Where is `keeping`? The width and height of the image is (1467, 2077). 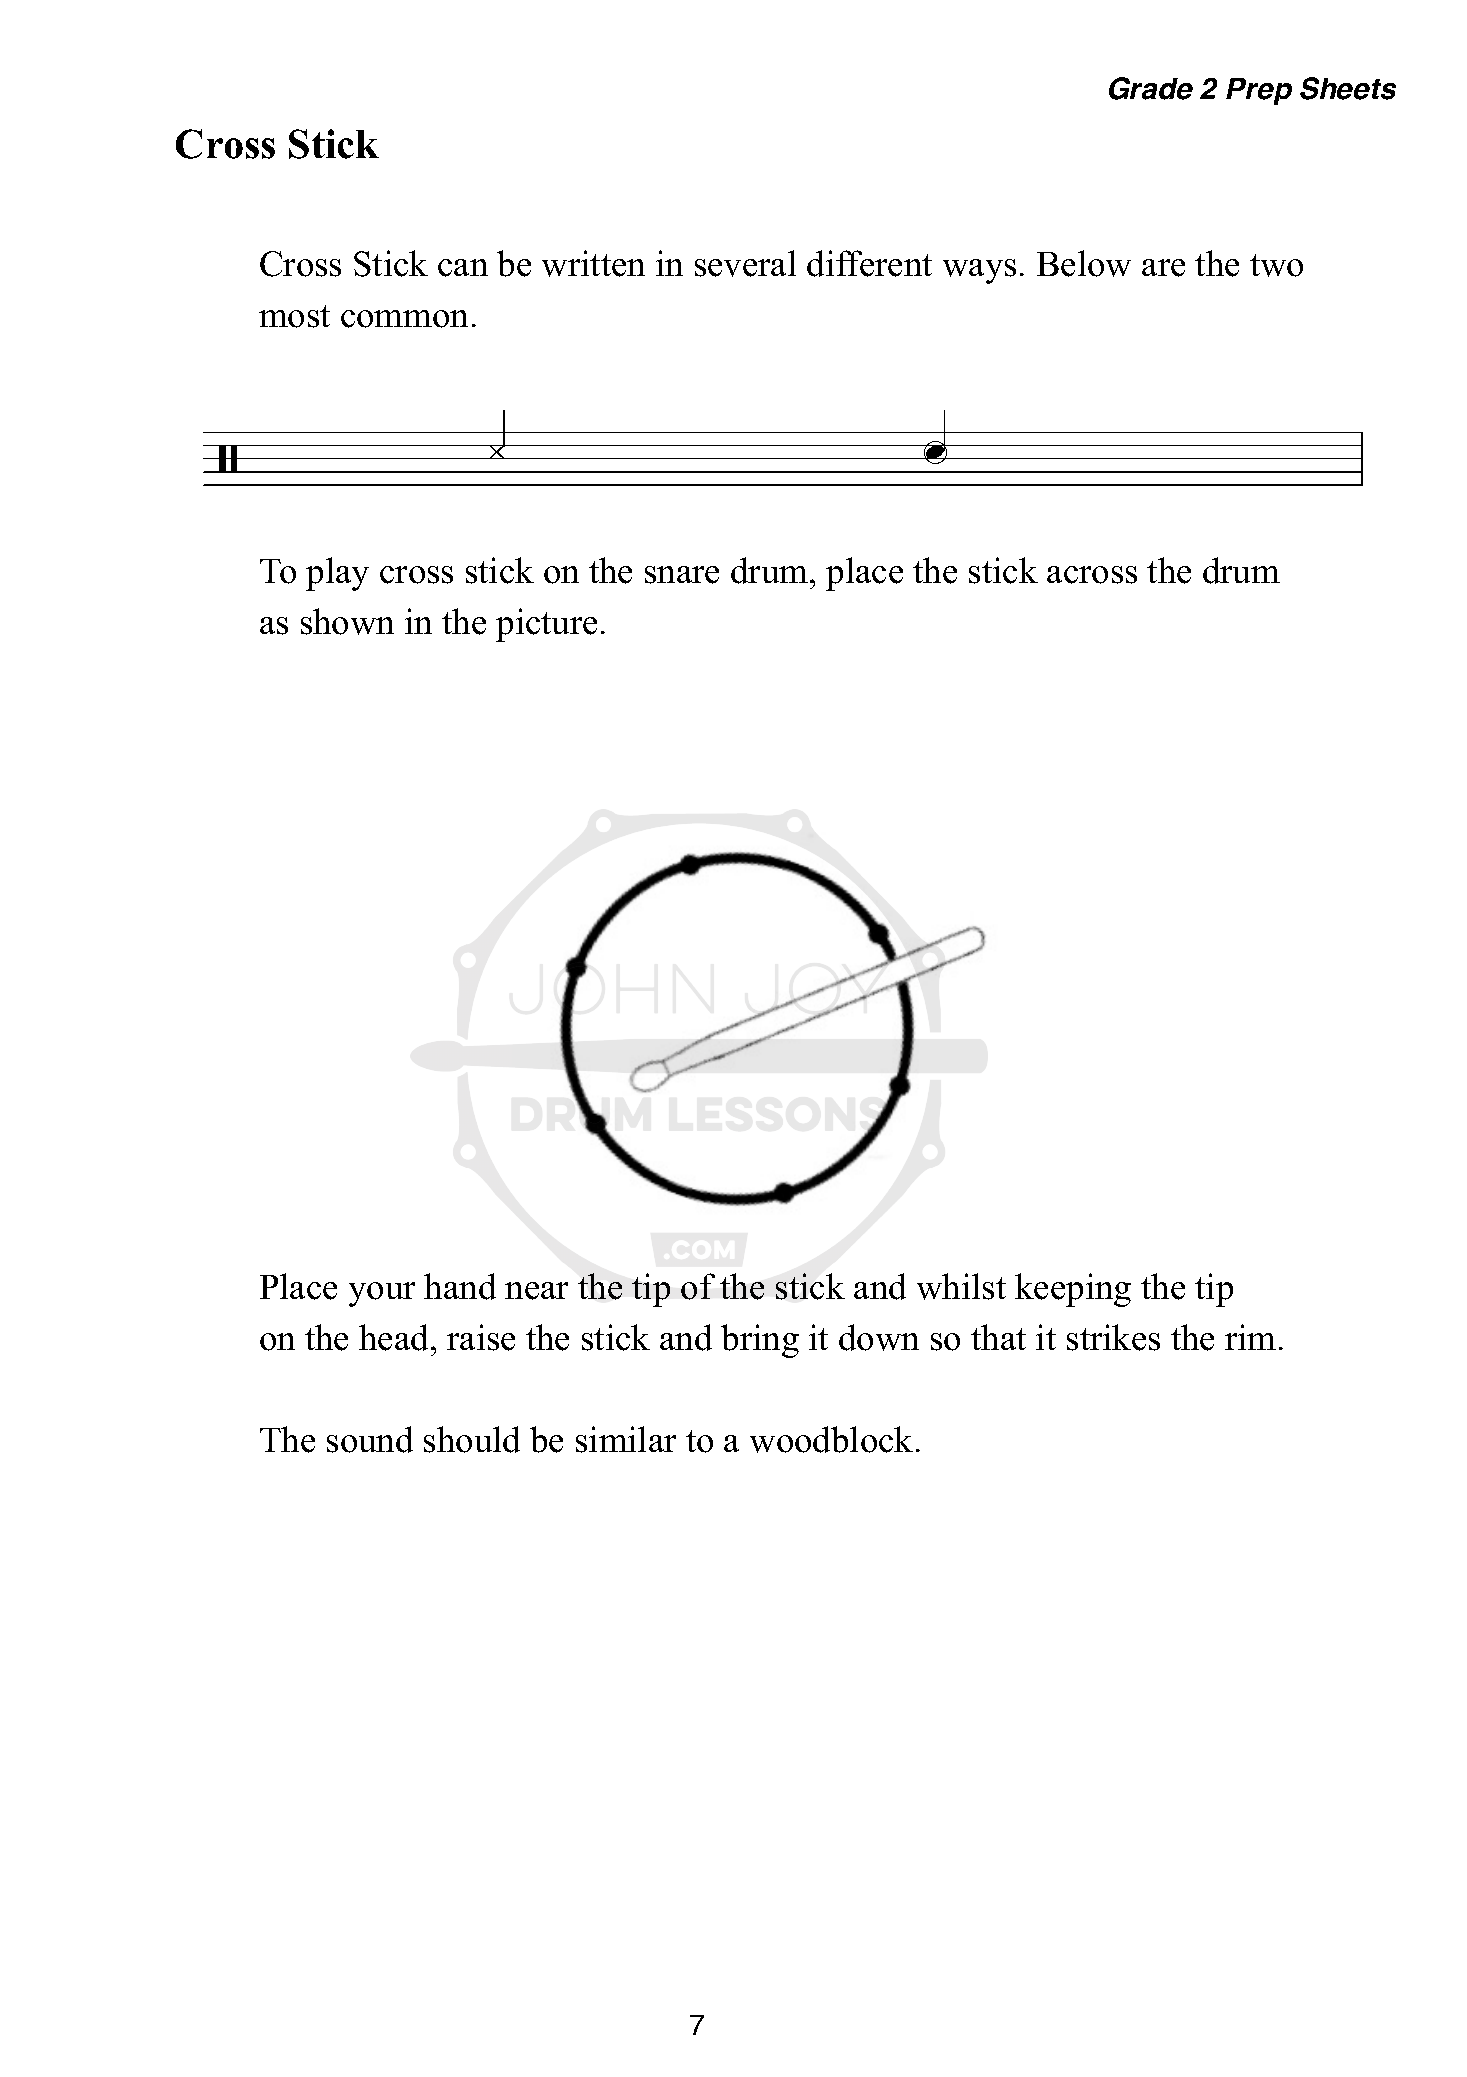 keeping is located at coordinates (1073, 1290).
